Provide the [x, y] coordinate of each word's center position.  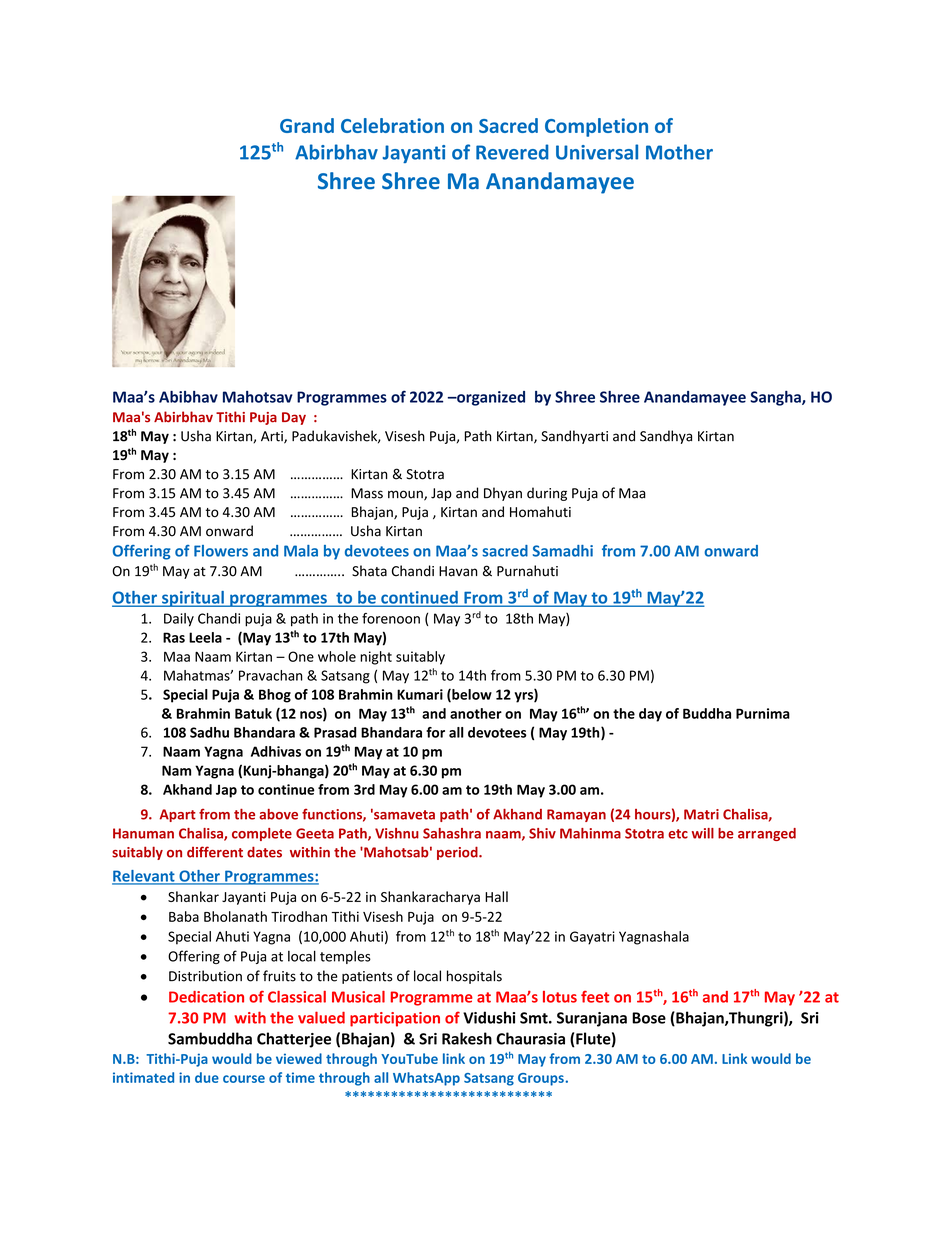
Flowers [221, 551]
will [703, 833]
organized [490, 398]
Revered [512, 152]
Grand [307, 125]
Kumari [420, 694]
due [207, 1077]
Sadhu [209, 732]
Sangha [776, 398]
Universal [597, 152]
